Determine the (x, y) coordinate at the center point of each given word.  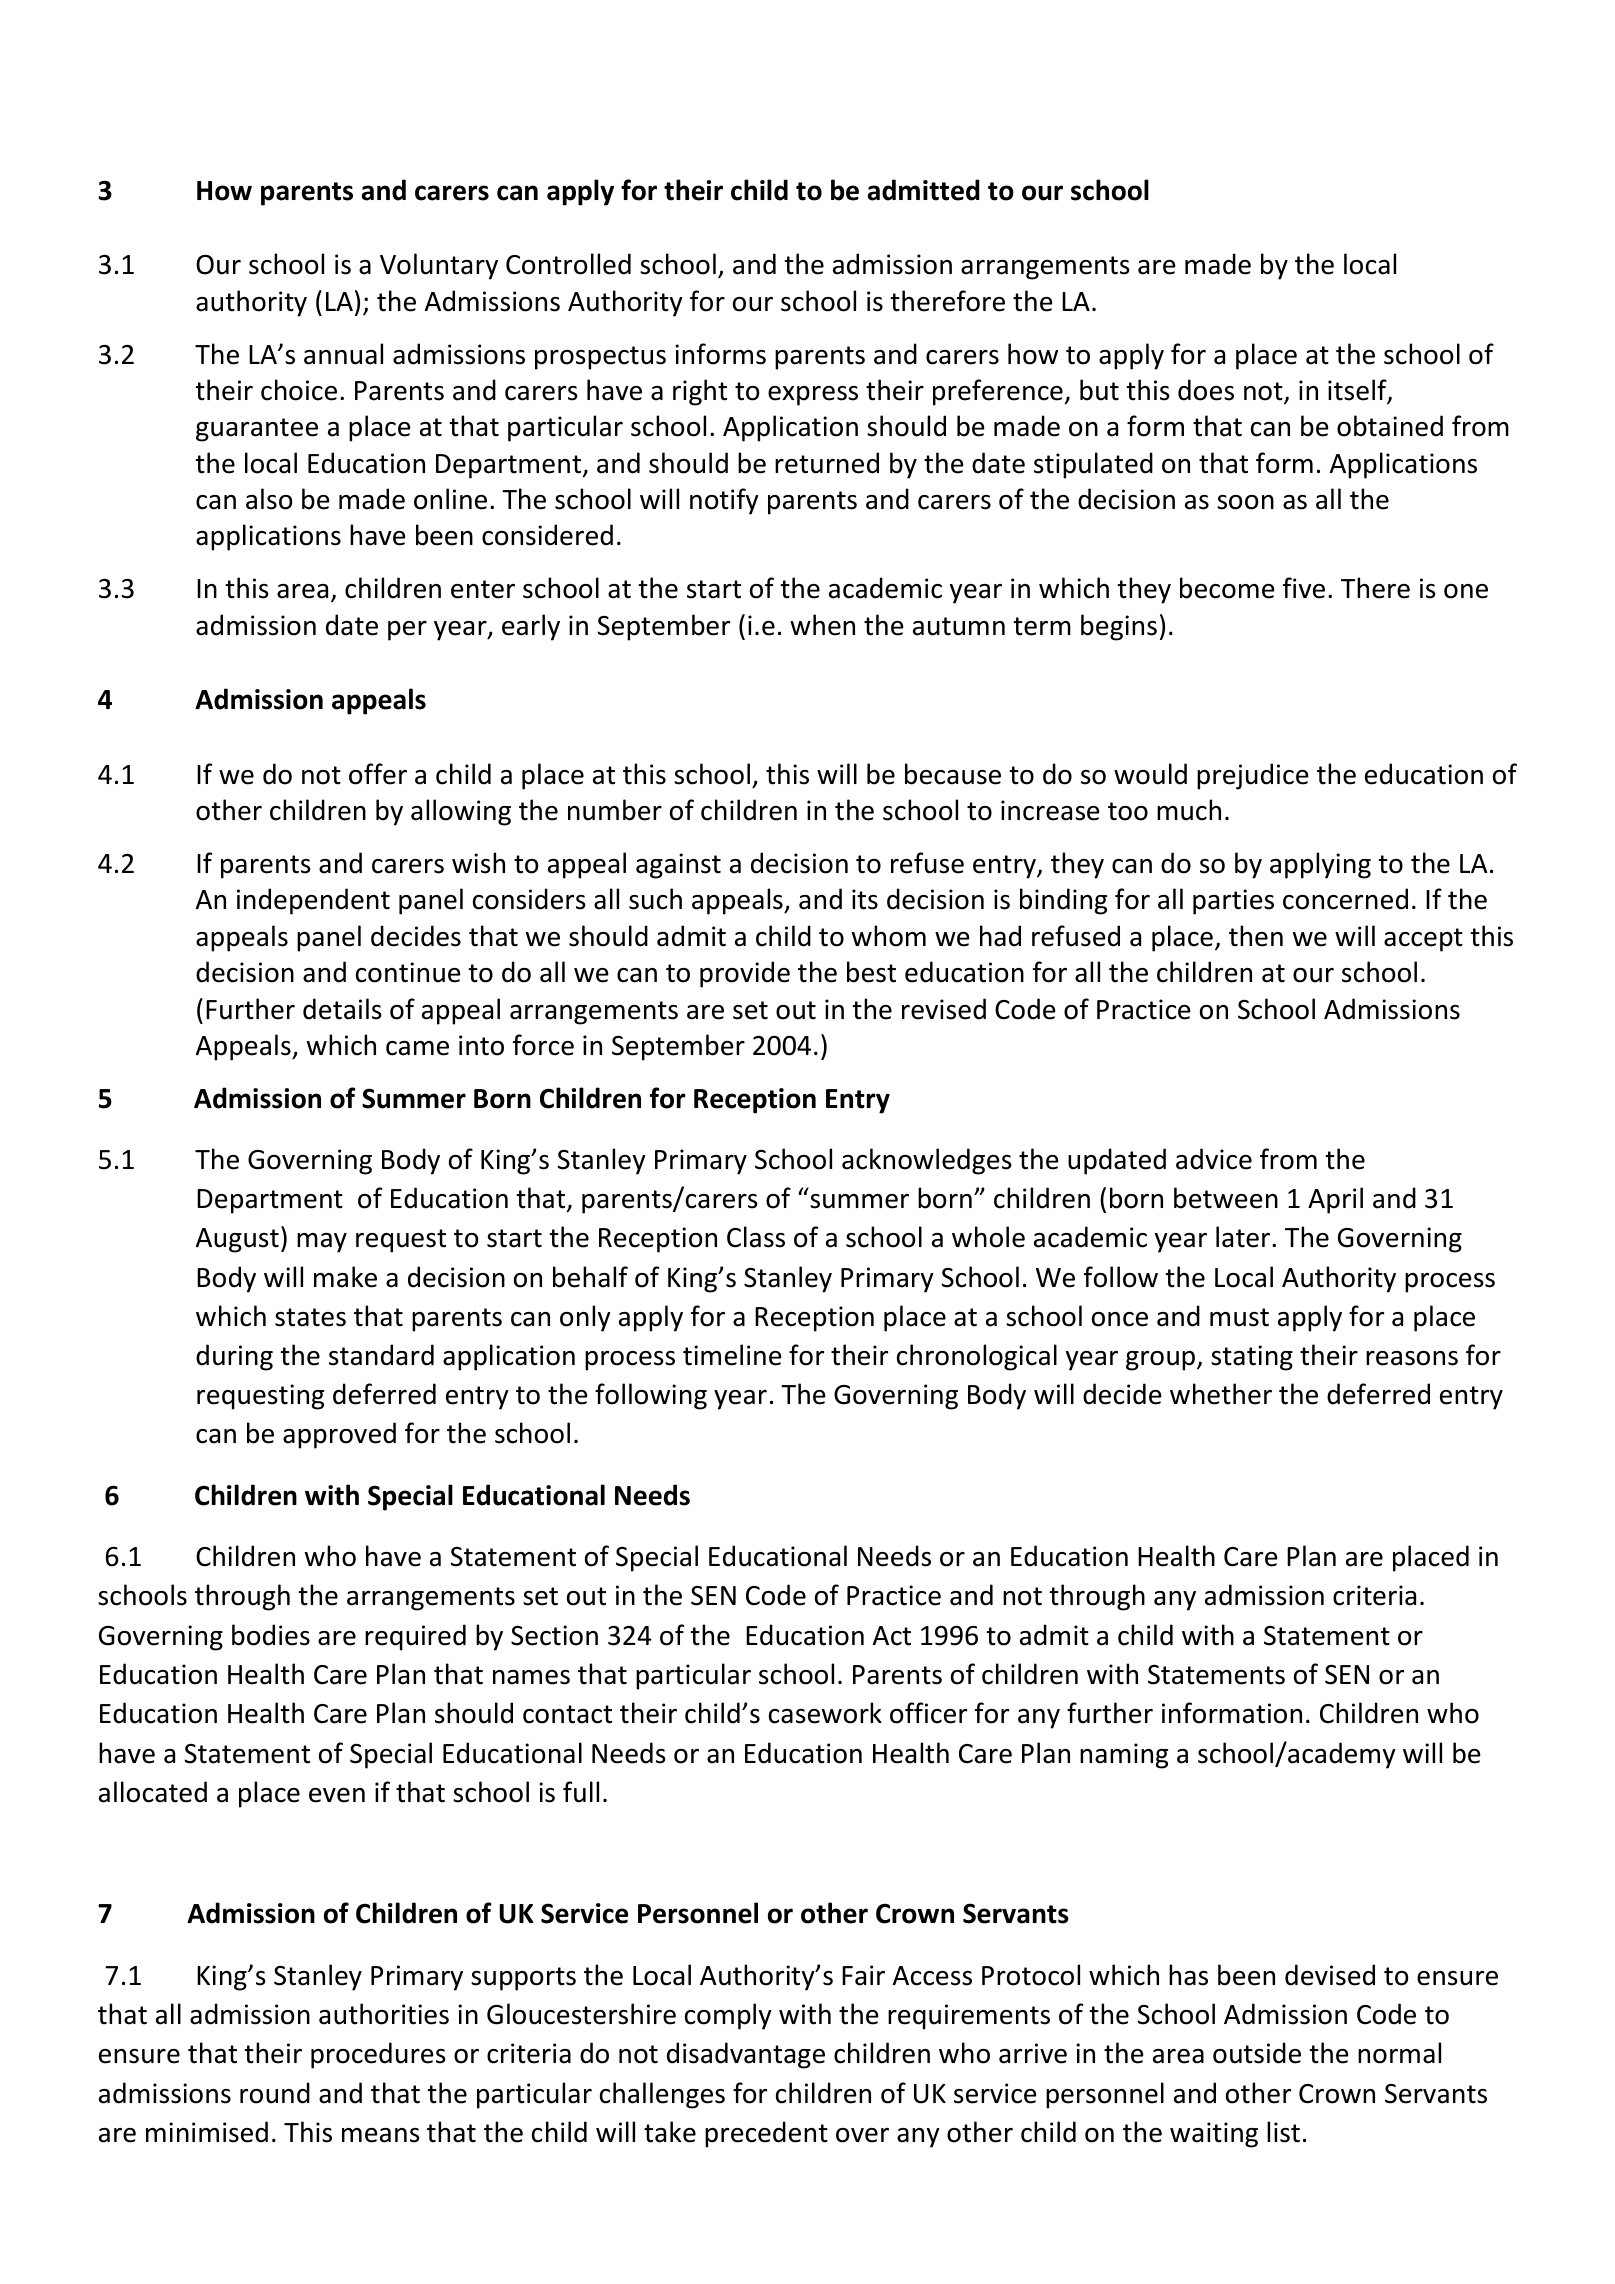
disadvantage (746, 2055)
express (813, 396)
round (275, 2093)
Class (756, 1237)
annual (343, 354)
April (1335, 1200)
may (322, 1243)
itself (1358, 391)
